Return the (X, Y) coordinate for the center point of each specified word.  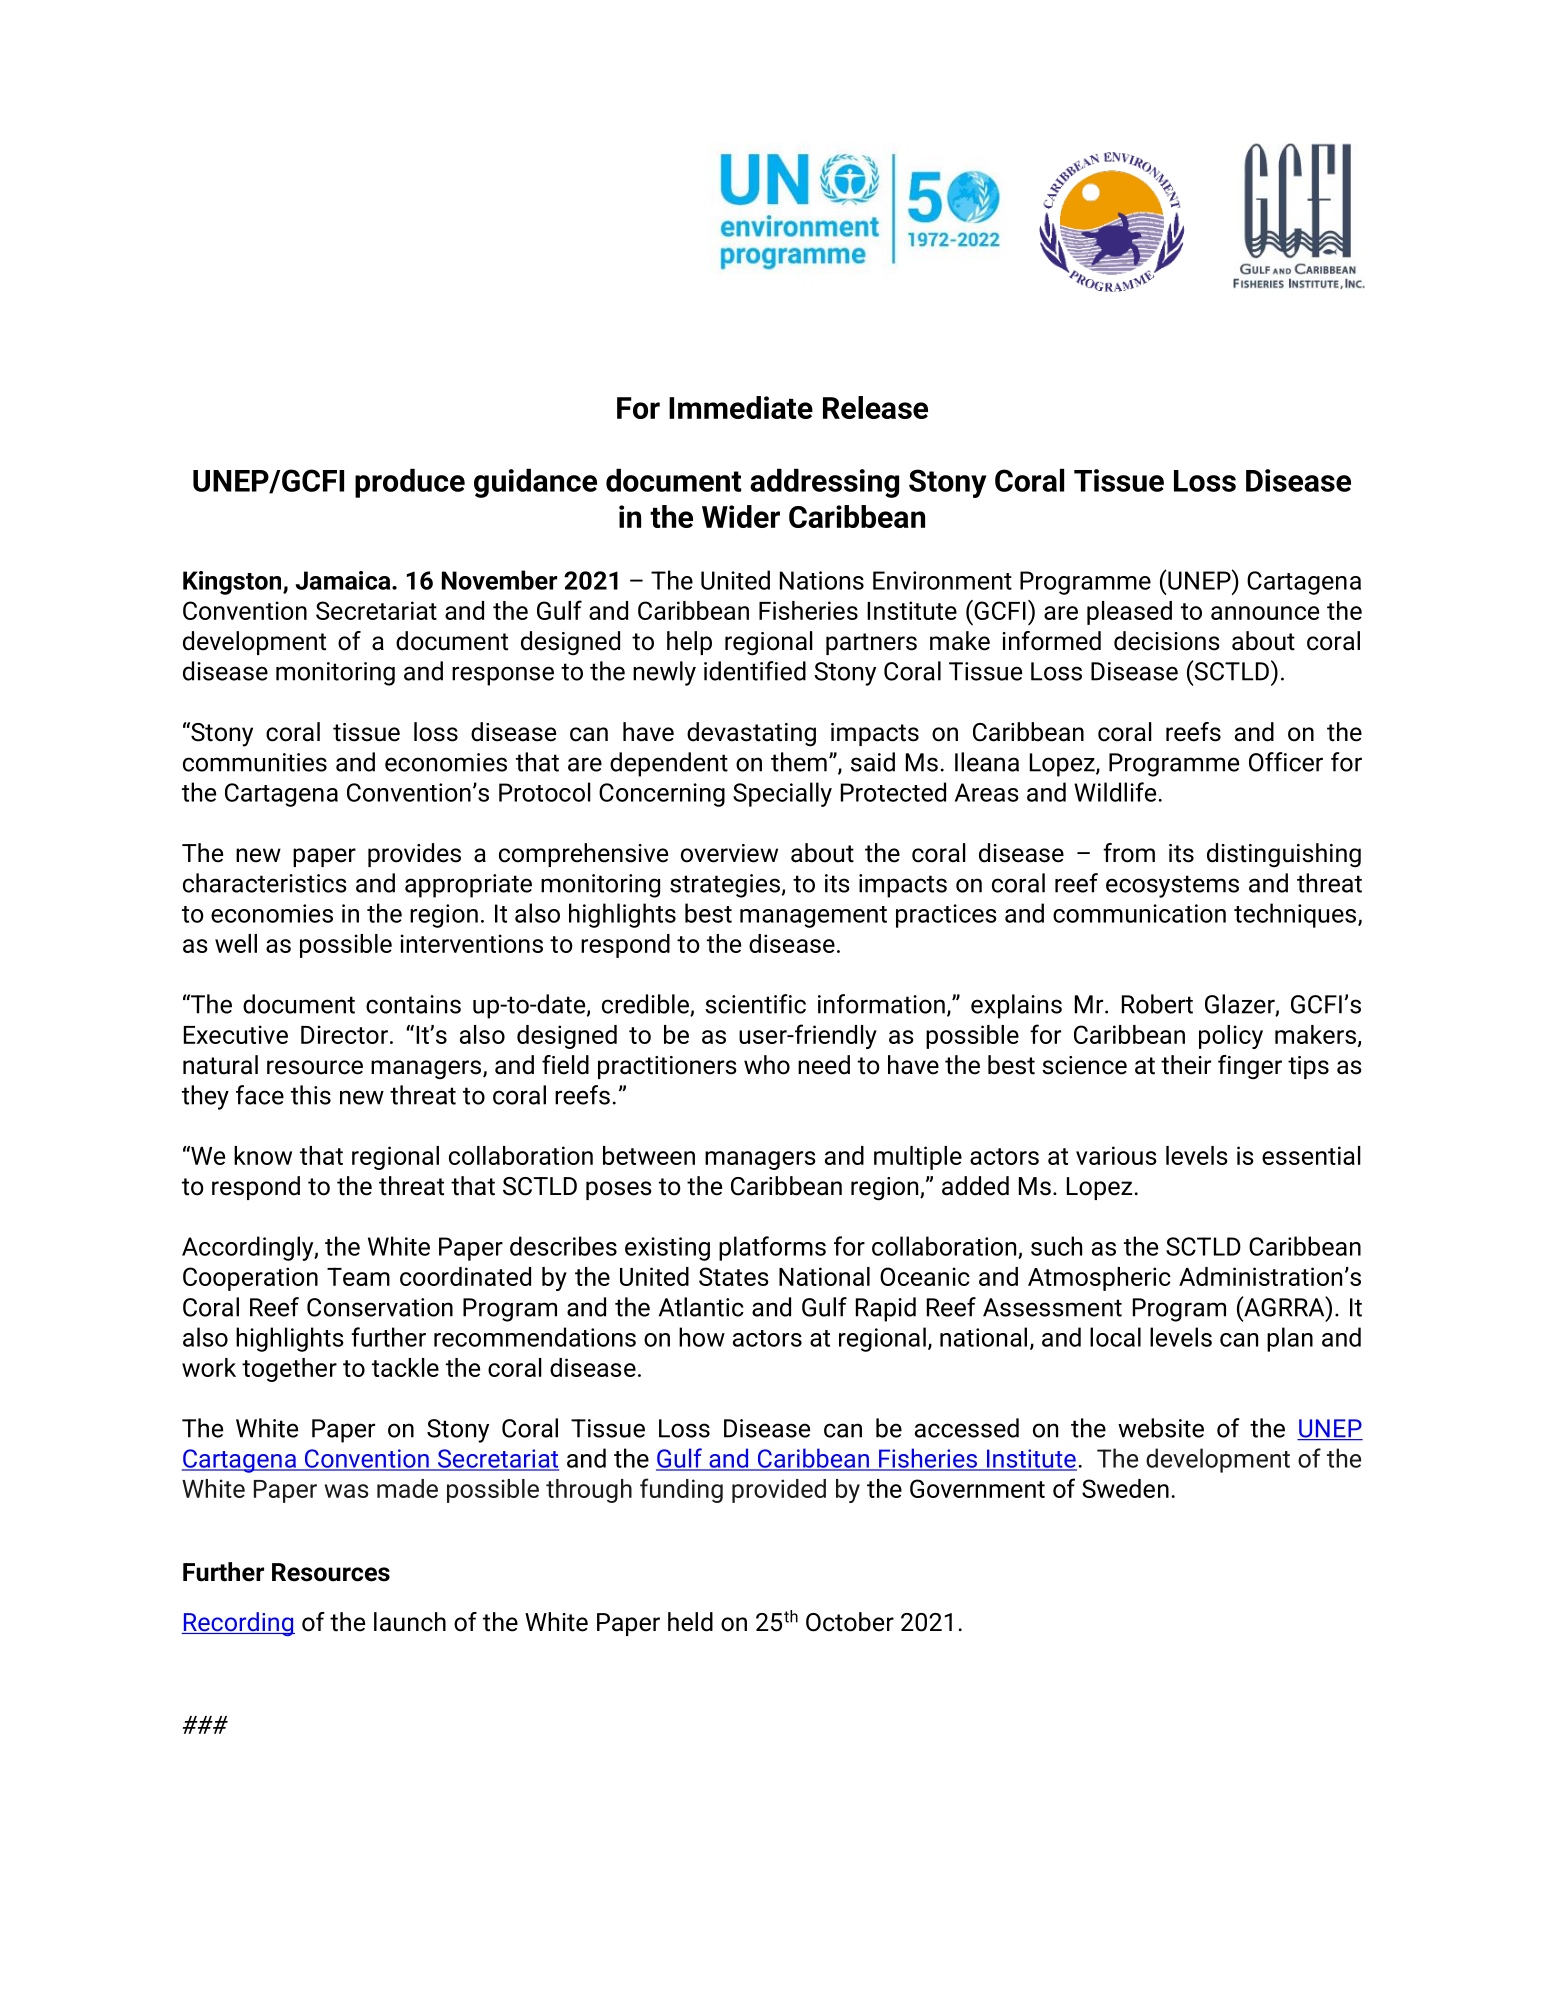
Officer (1286, 762)
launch (410, 1622)
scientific (755, 1004)
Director (344, 1034)
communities (255, 762)
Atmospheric (1099, 1279)
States (734, 1276)
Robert (1157, 1004)
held (690, 1622)
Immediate (741, 407)
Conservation (380, 1307)
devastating (751, 734)
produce (410, 483)
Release (875, 407)
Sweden (1125, 1488)
